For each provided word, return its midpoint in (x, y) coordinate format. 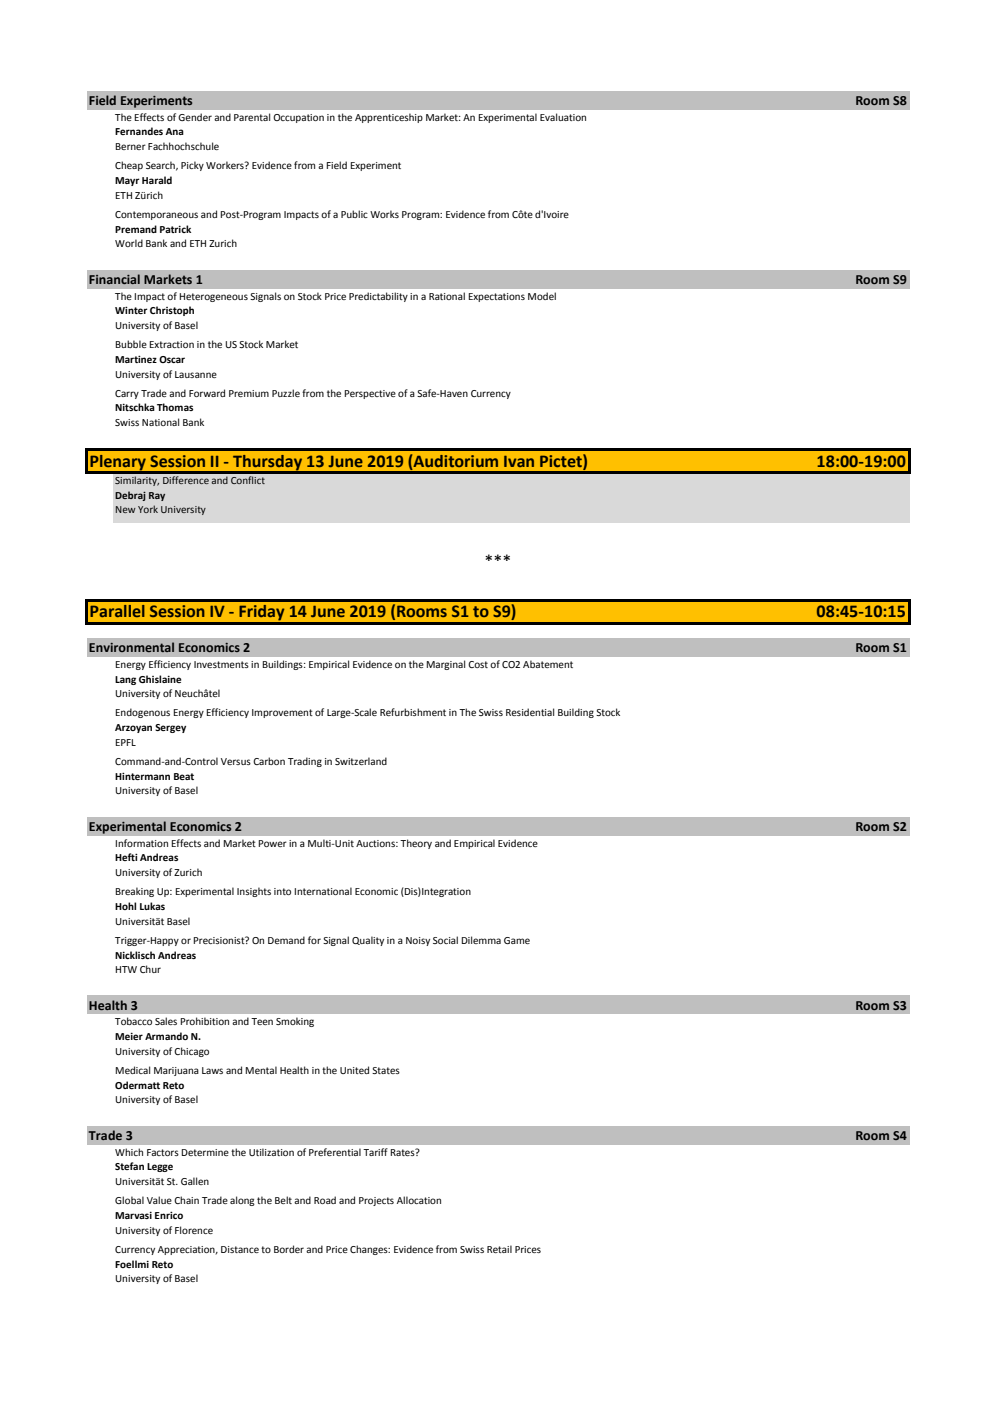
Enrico (169, 1215)
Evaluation (563, 117)
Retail (499, 1249)
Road (325, 1200)
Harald (157, 180)
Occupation (298, 118)
